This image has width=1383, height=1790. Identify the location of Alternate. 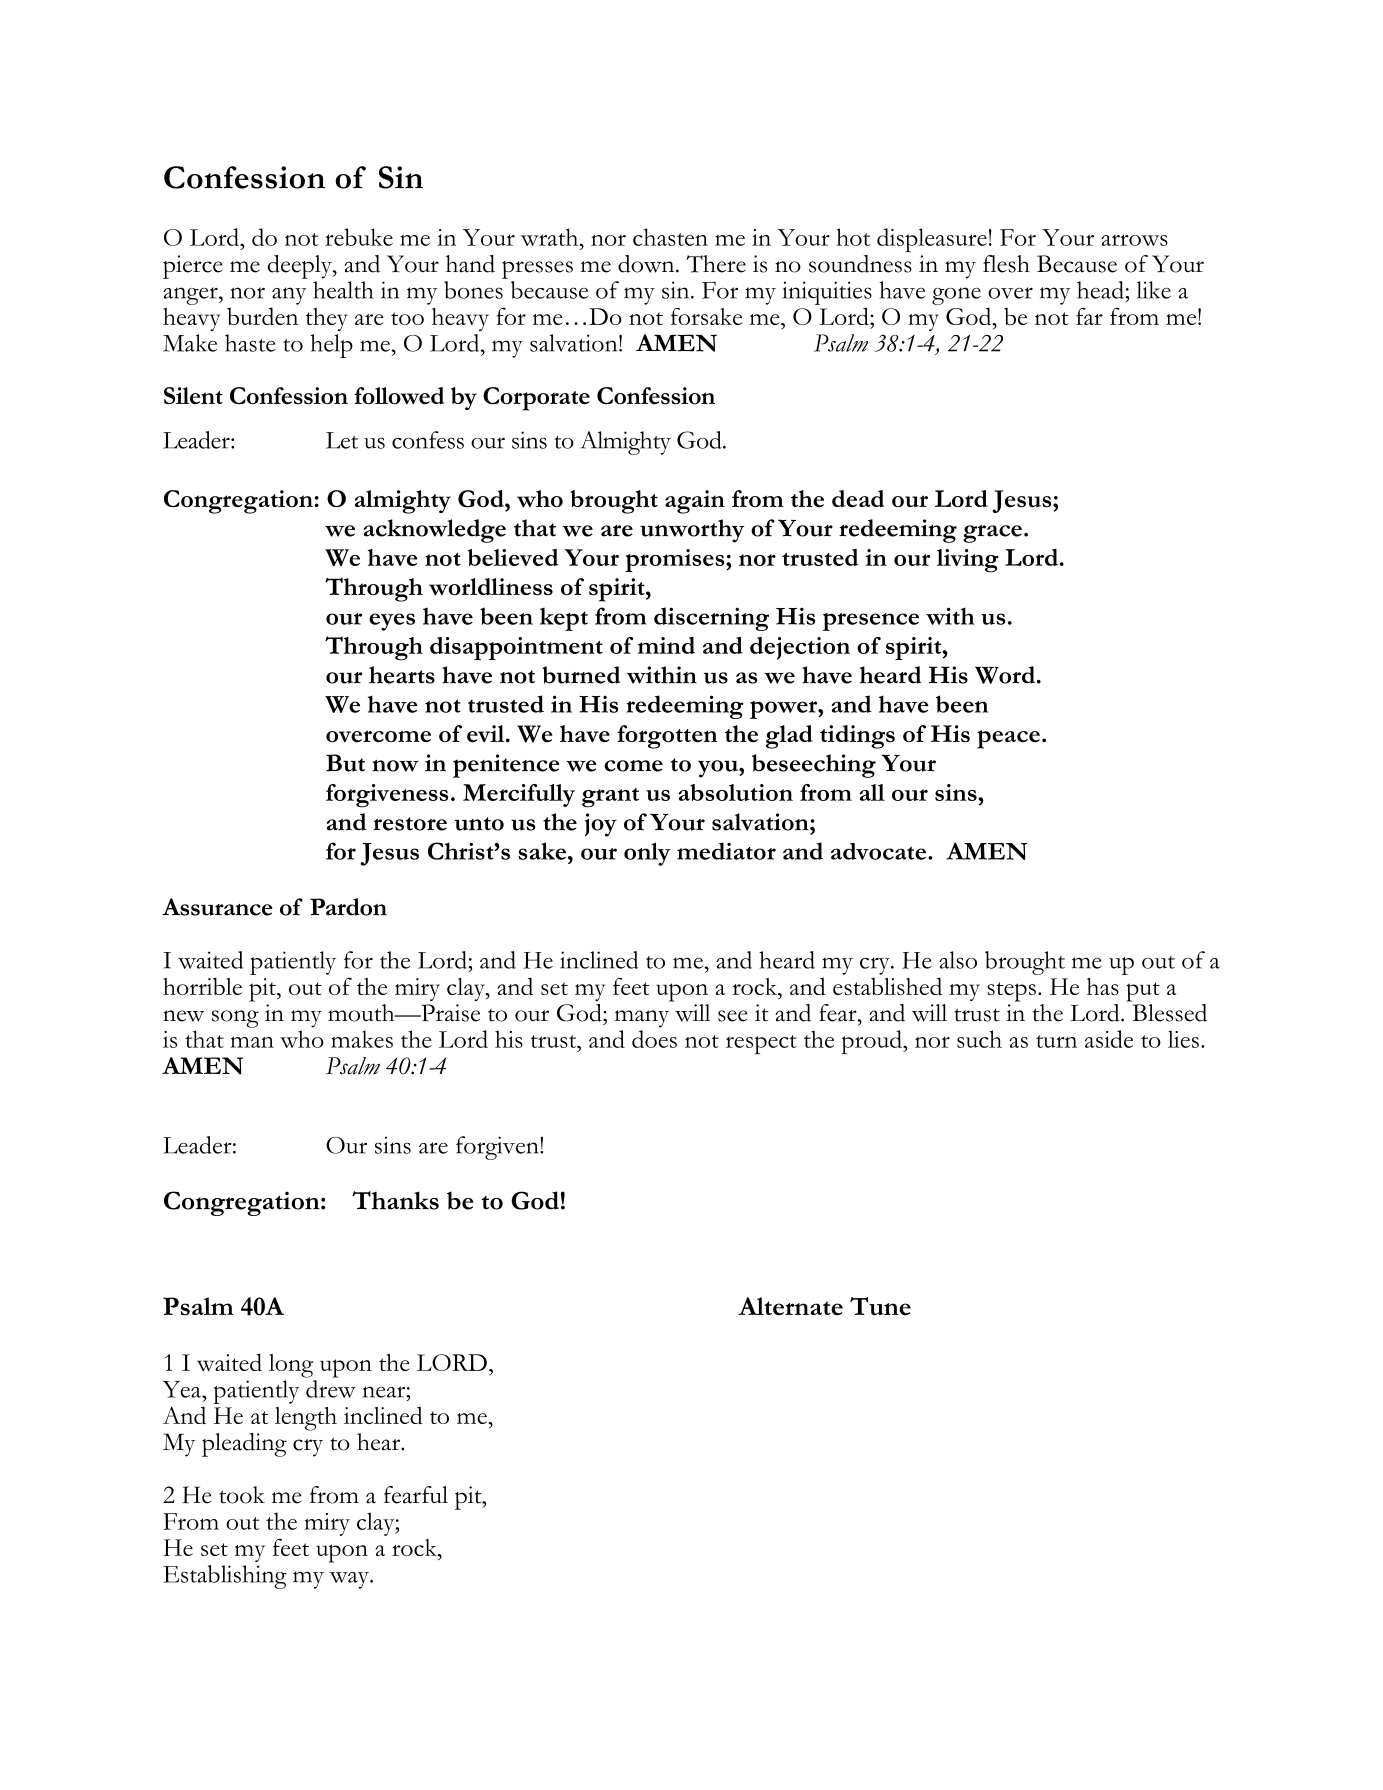
(790, 1306).
